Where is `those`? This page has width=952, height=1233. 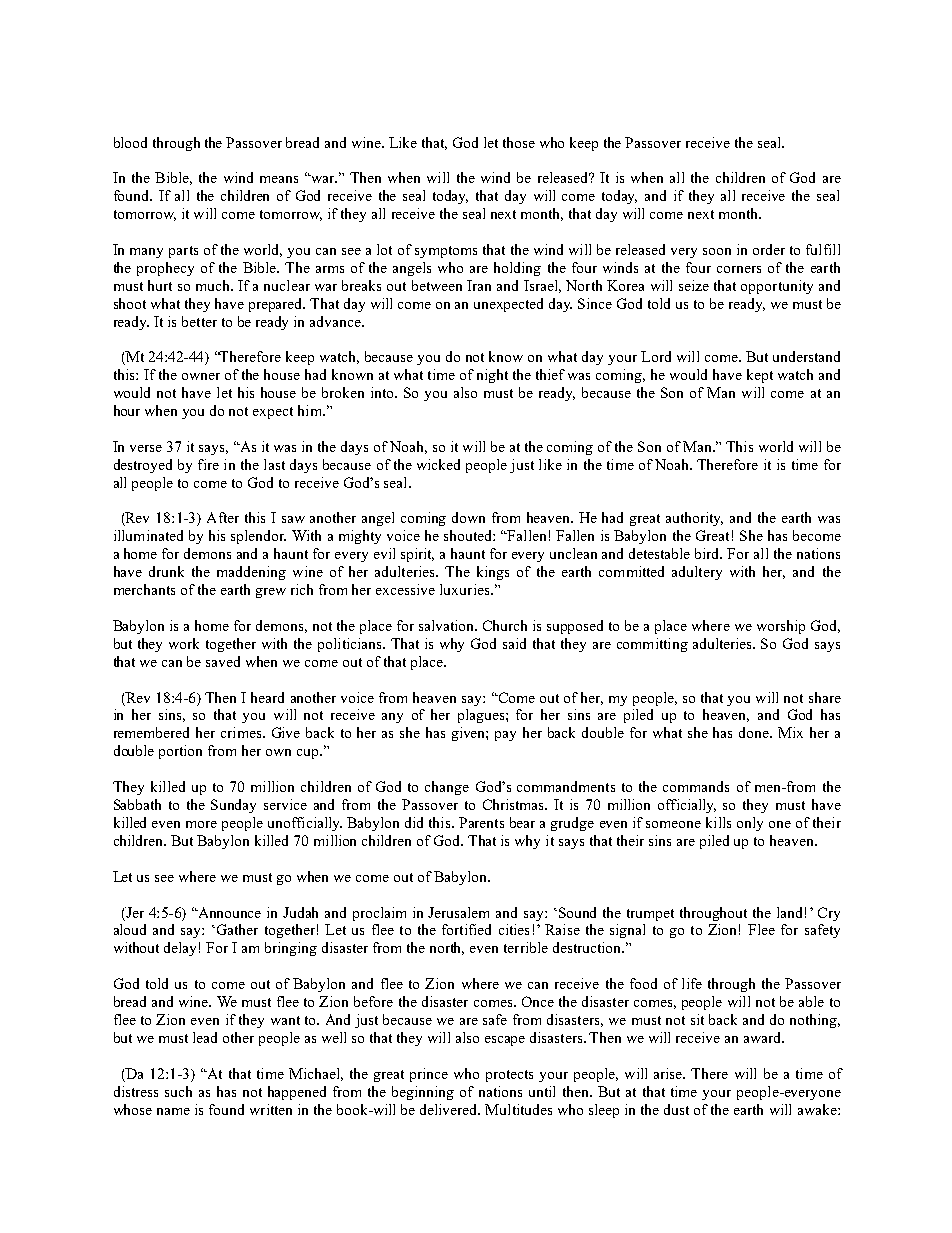 those is located at coordinates (519, 142).
